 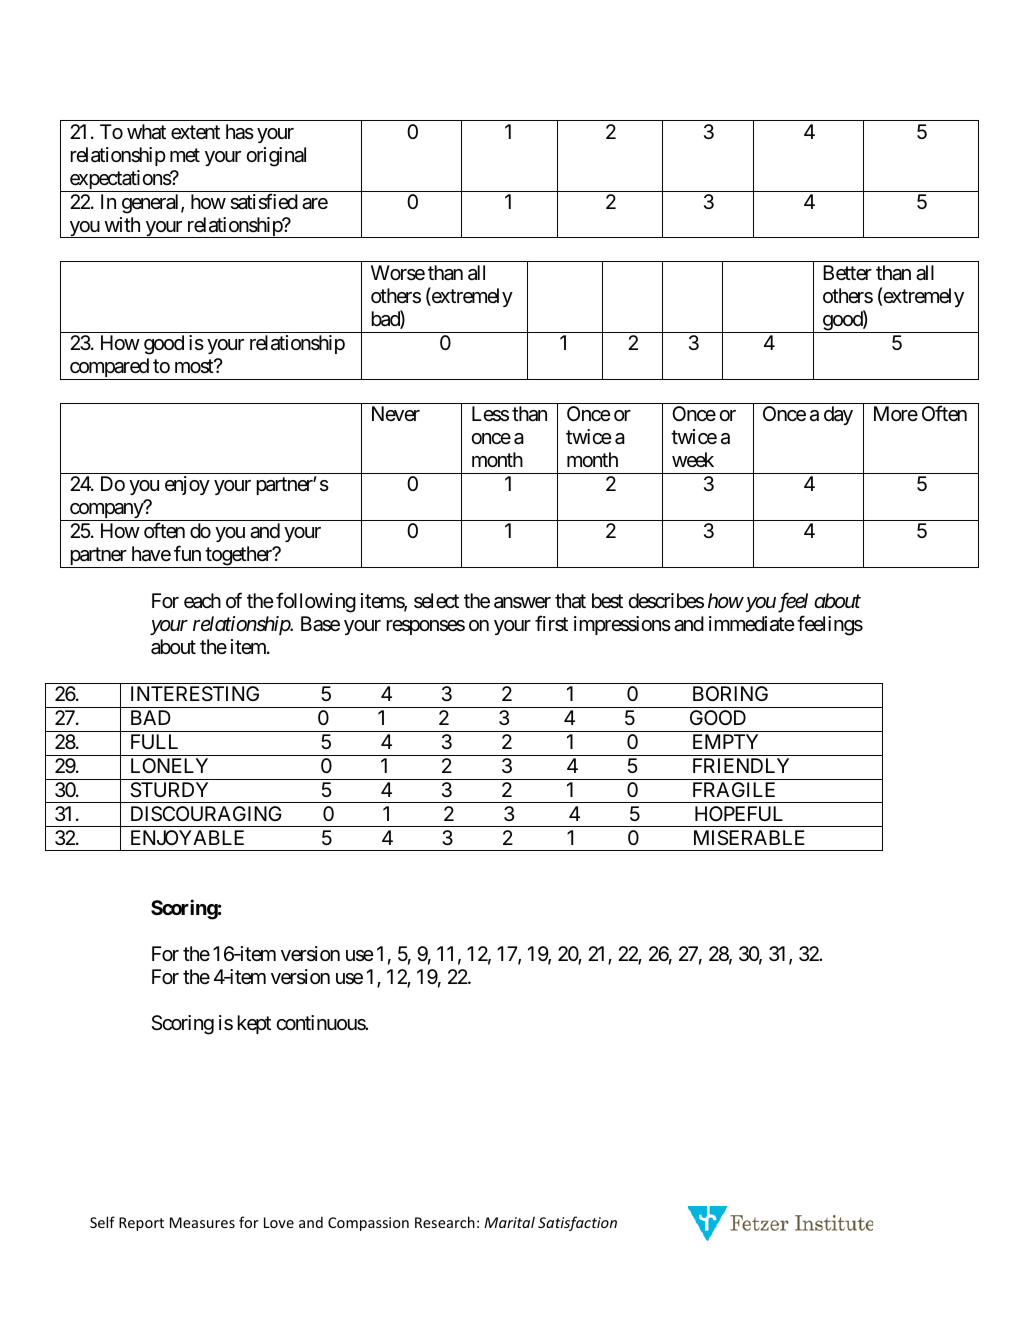 What do you see at coordinates (436, 601) in the screenshot?
I see `select` at bounding box center [436, 601].
